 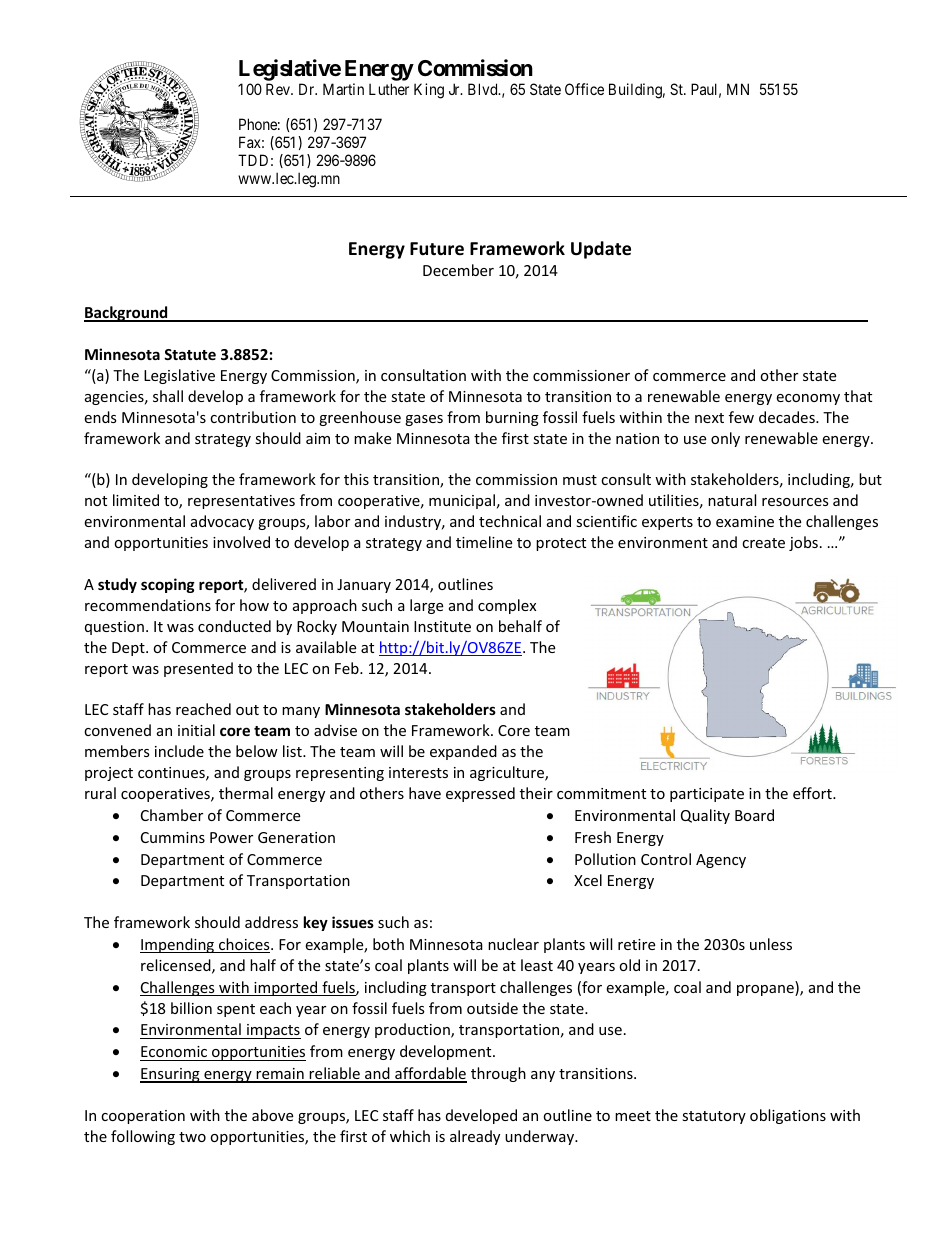 What do you see at coordinates (584, 89) in the document?
I see `Office` at bounding box center [584, 89].
